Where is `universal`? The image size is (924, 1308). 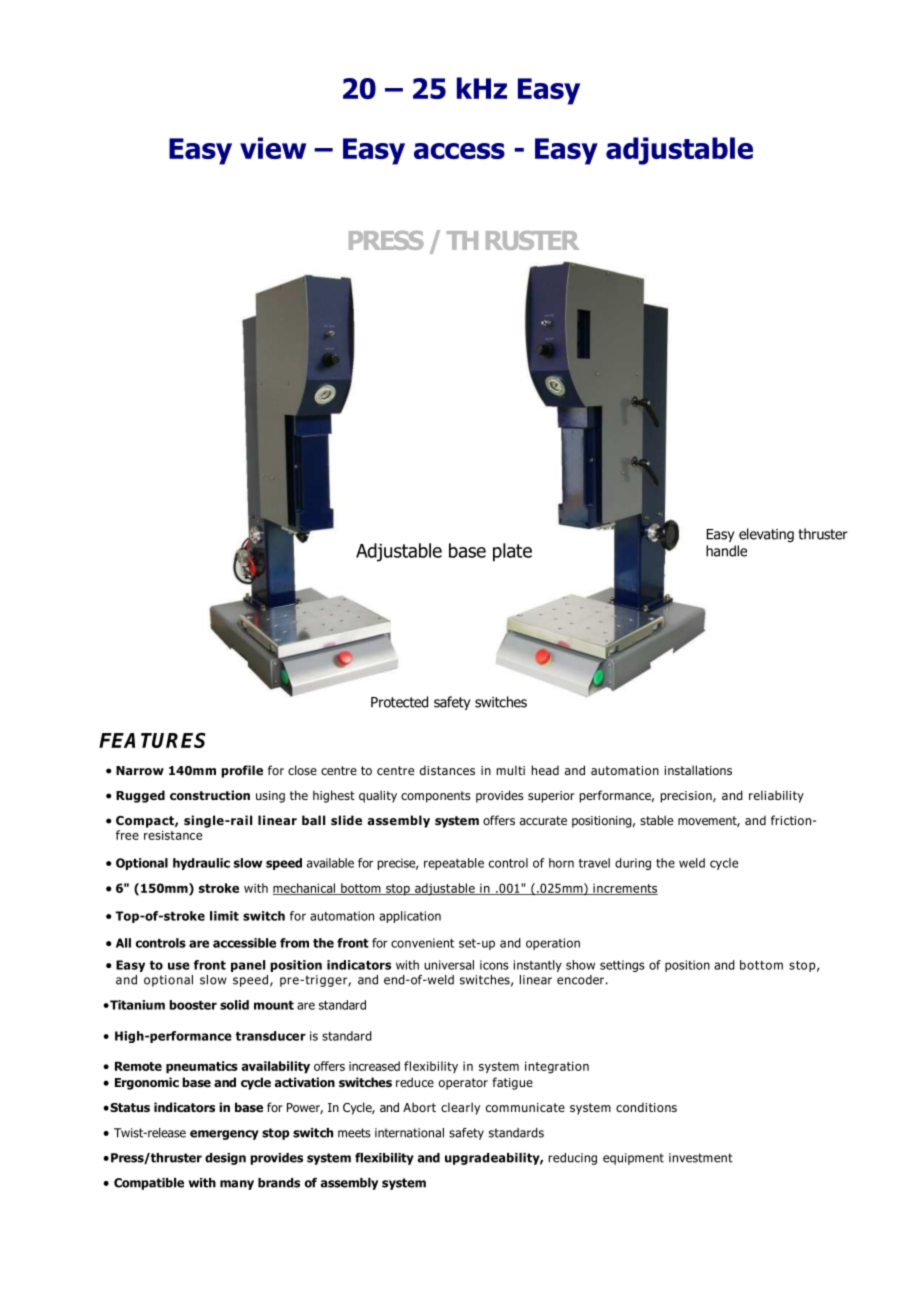 universal is located at coordinates (449, 965).
